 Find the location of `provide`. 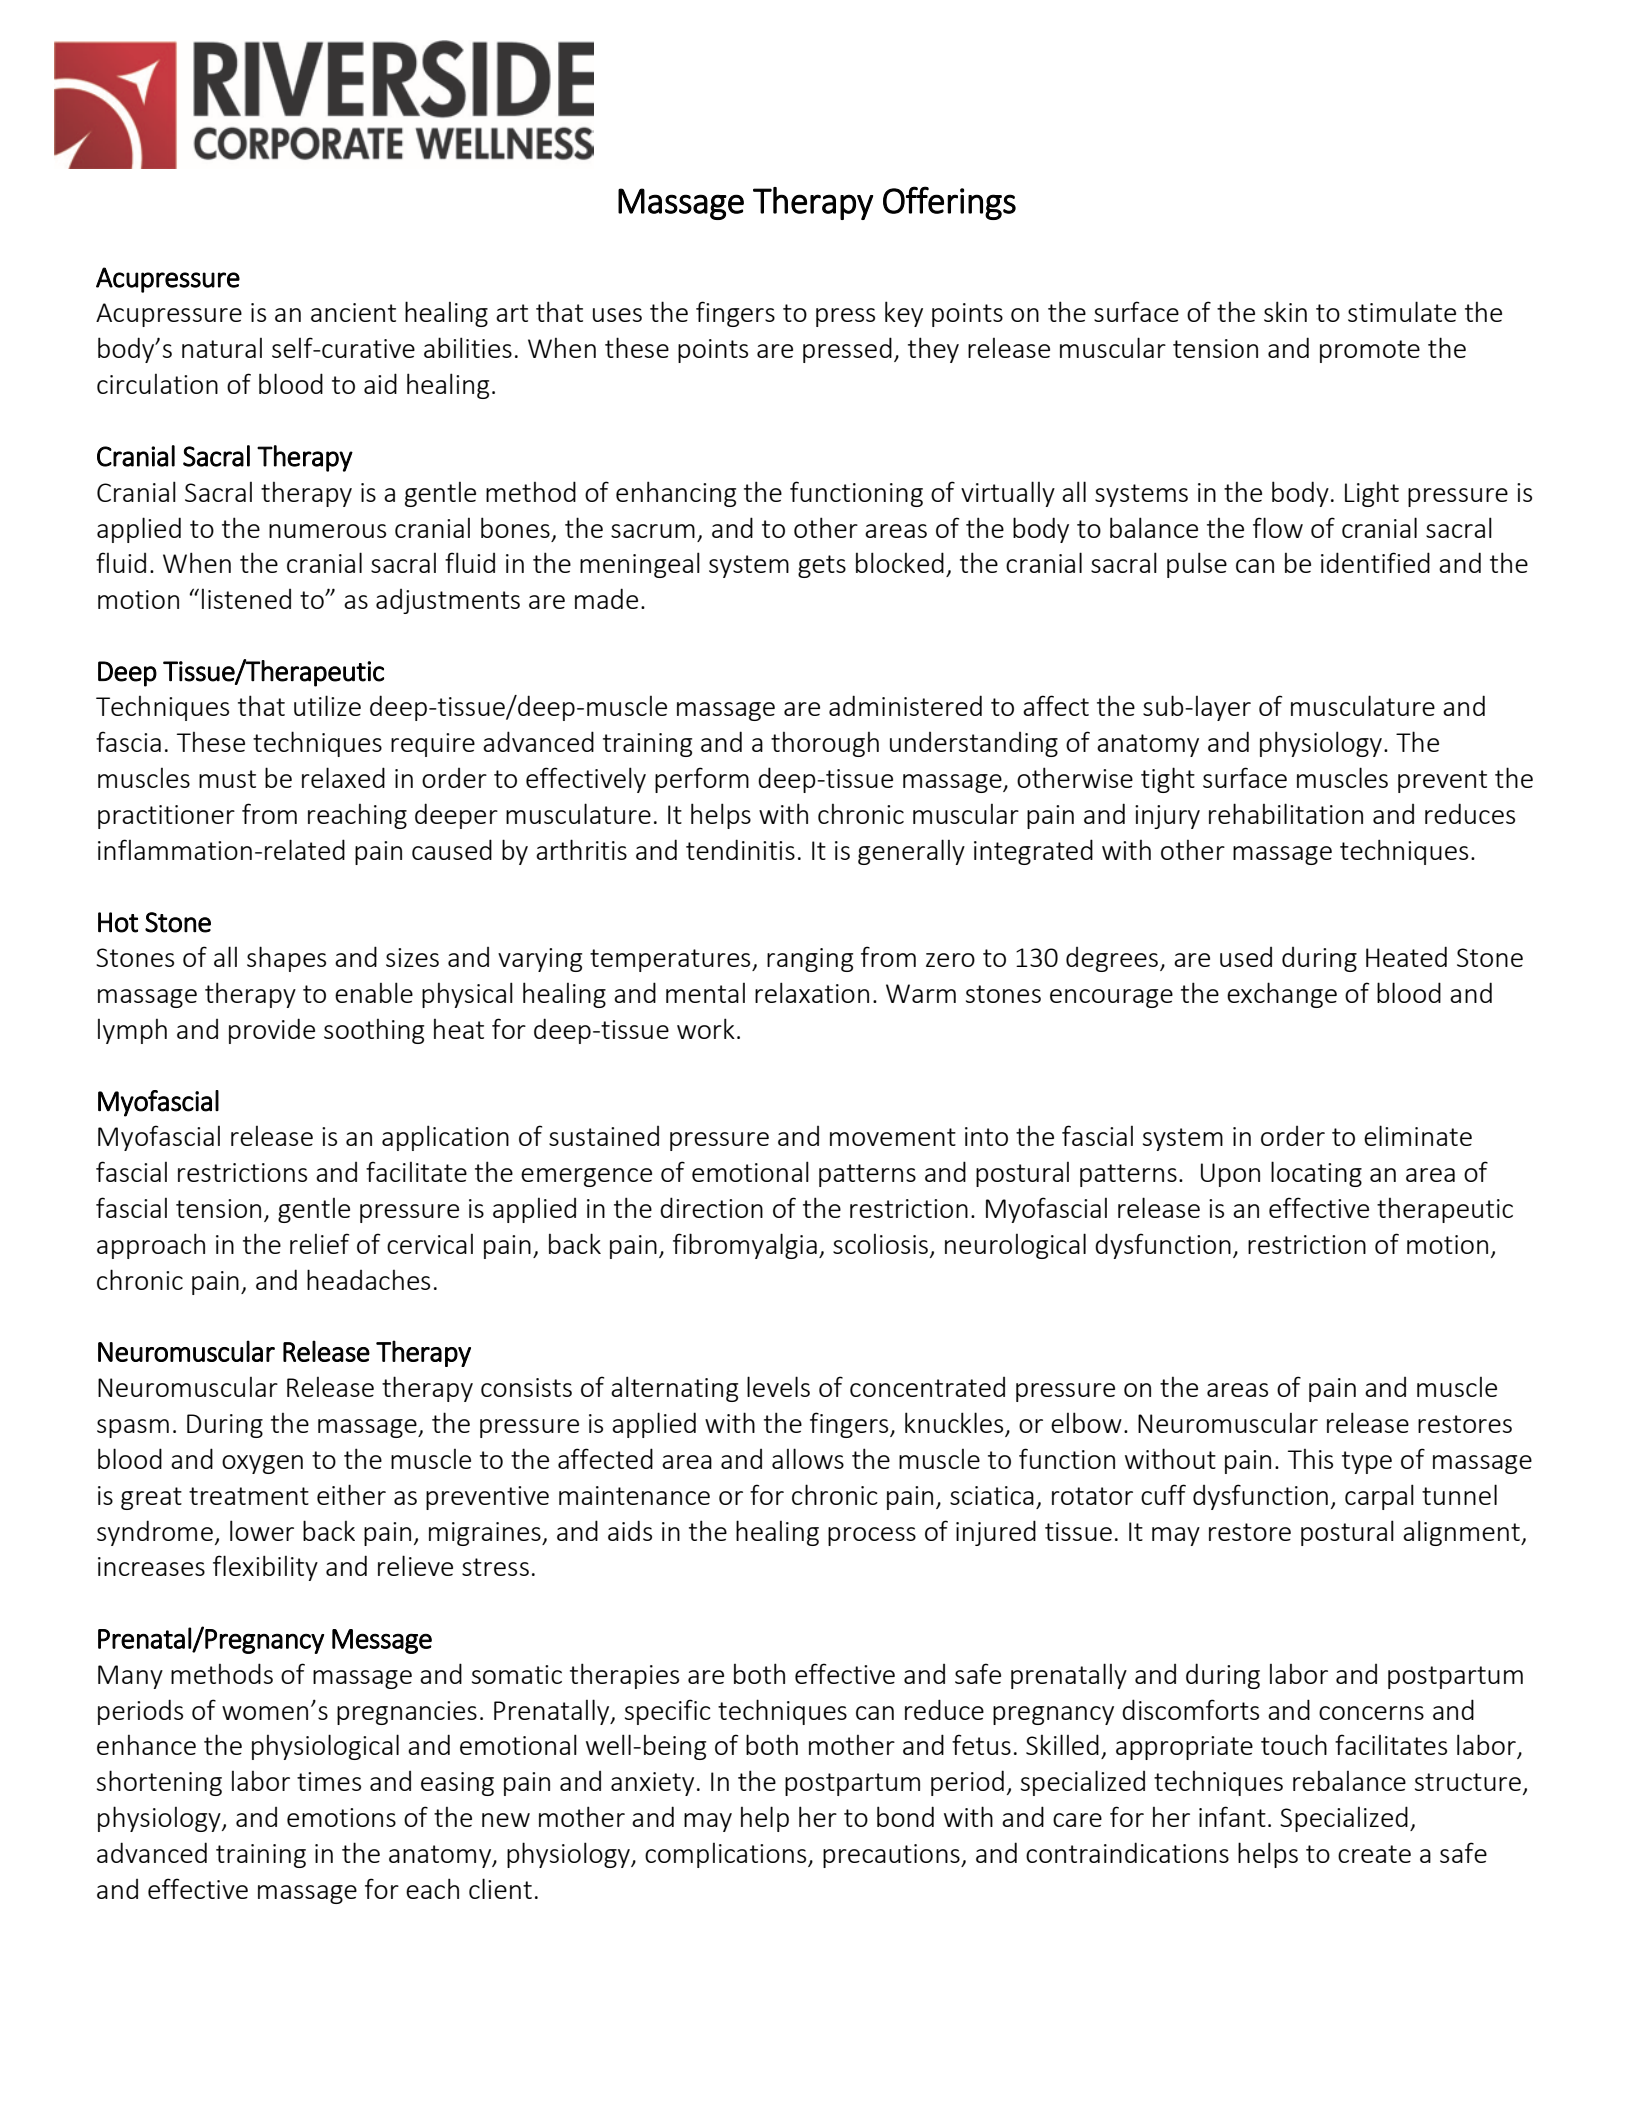

provide is located at coordinates (272, 1031).
